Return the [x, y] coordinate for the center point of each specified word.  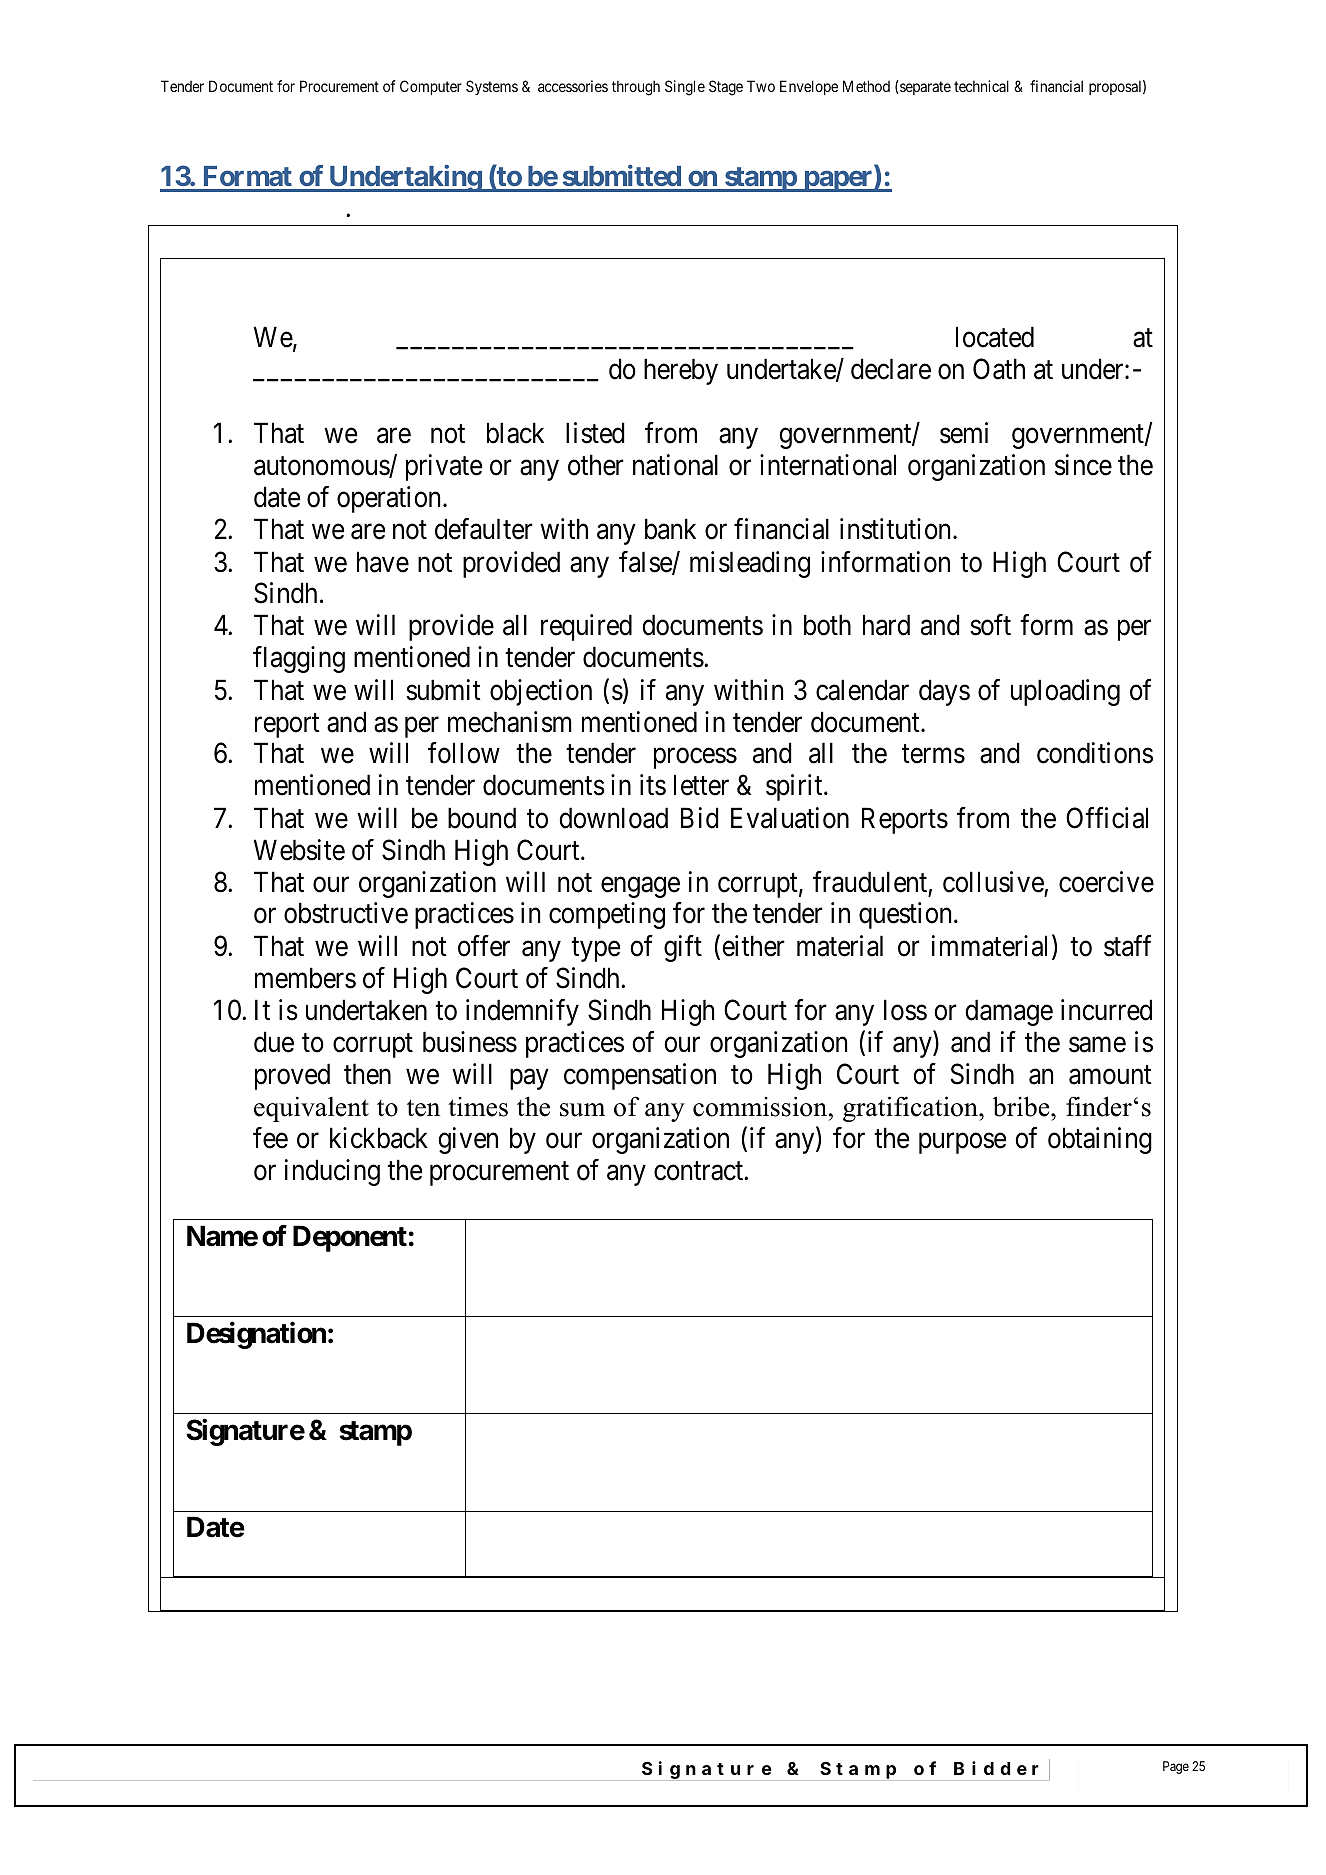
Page [1176, 1767]
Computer [431, 87]
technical [981, 86]
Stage [726, 88]
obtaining [1100, 1140]
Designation [256, 1335]
